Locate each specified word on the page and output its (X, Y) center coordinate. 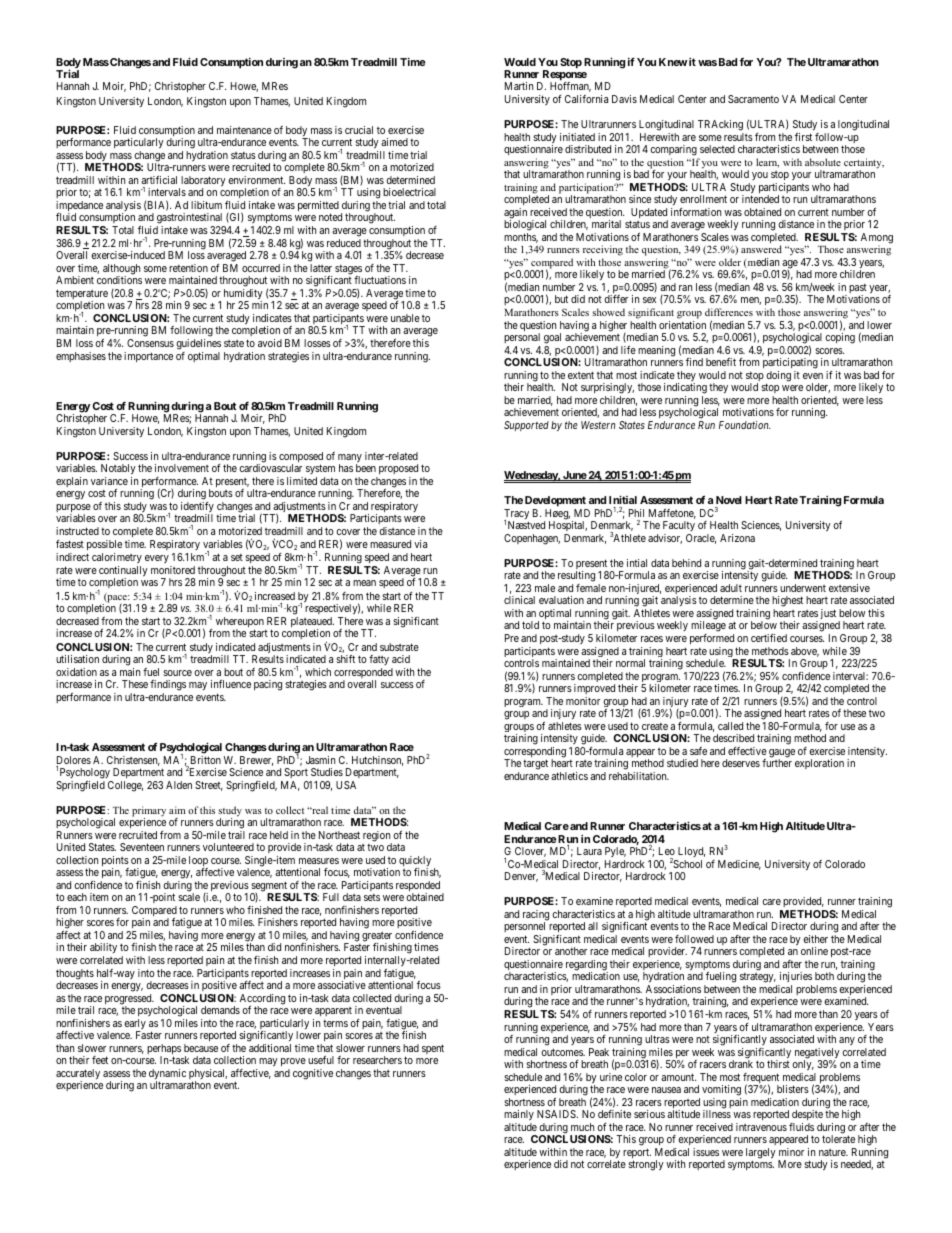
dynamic (167, 1075)
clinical (519, 600)
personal (522, 340)
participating (790, 365)
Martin (519, 86)
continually (123, 572)
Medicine (739, 865)
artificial (159, 180)
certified (769, 638)
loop (198, 862)
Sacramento (753, 99)
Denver (521, 877)
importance (148, 357)
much (582, 1127)
